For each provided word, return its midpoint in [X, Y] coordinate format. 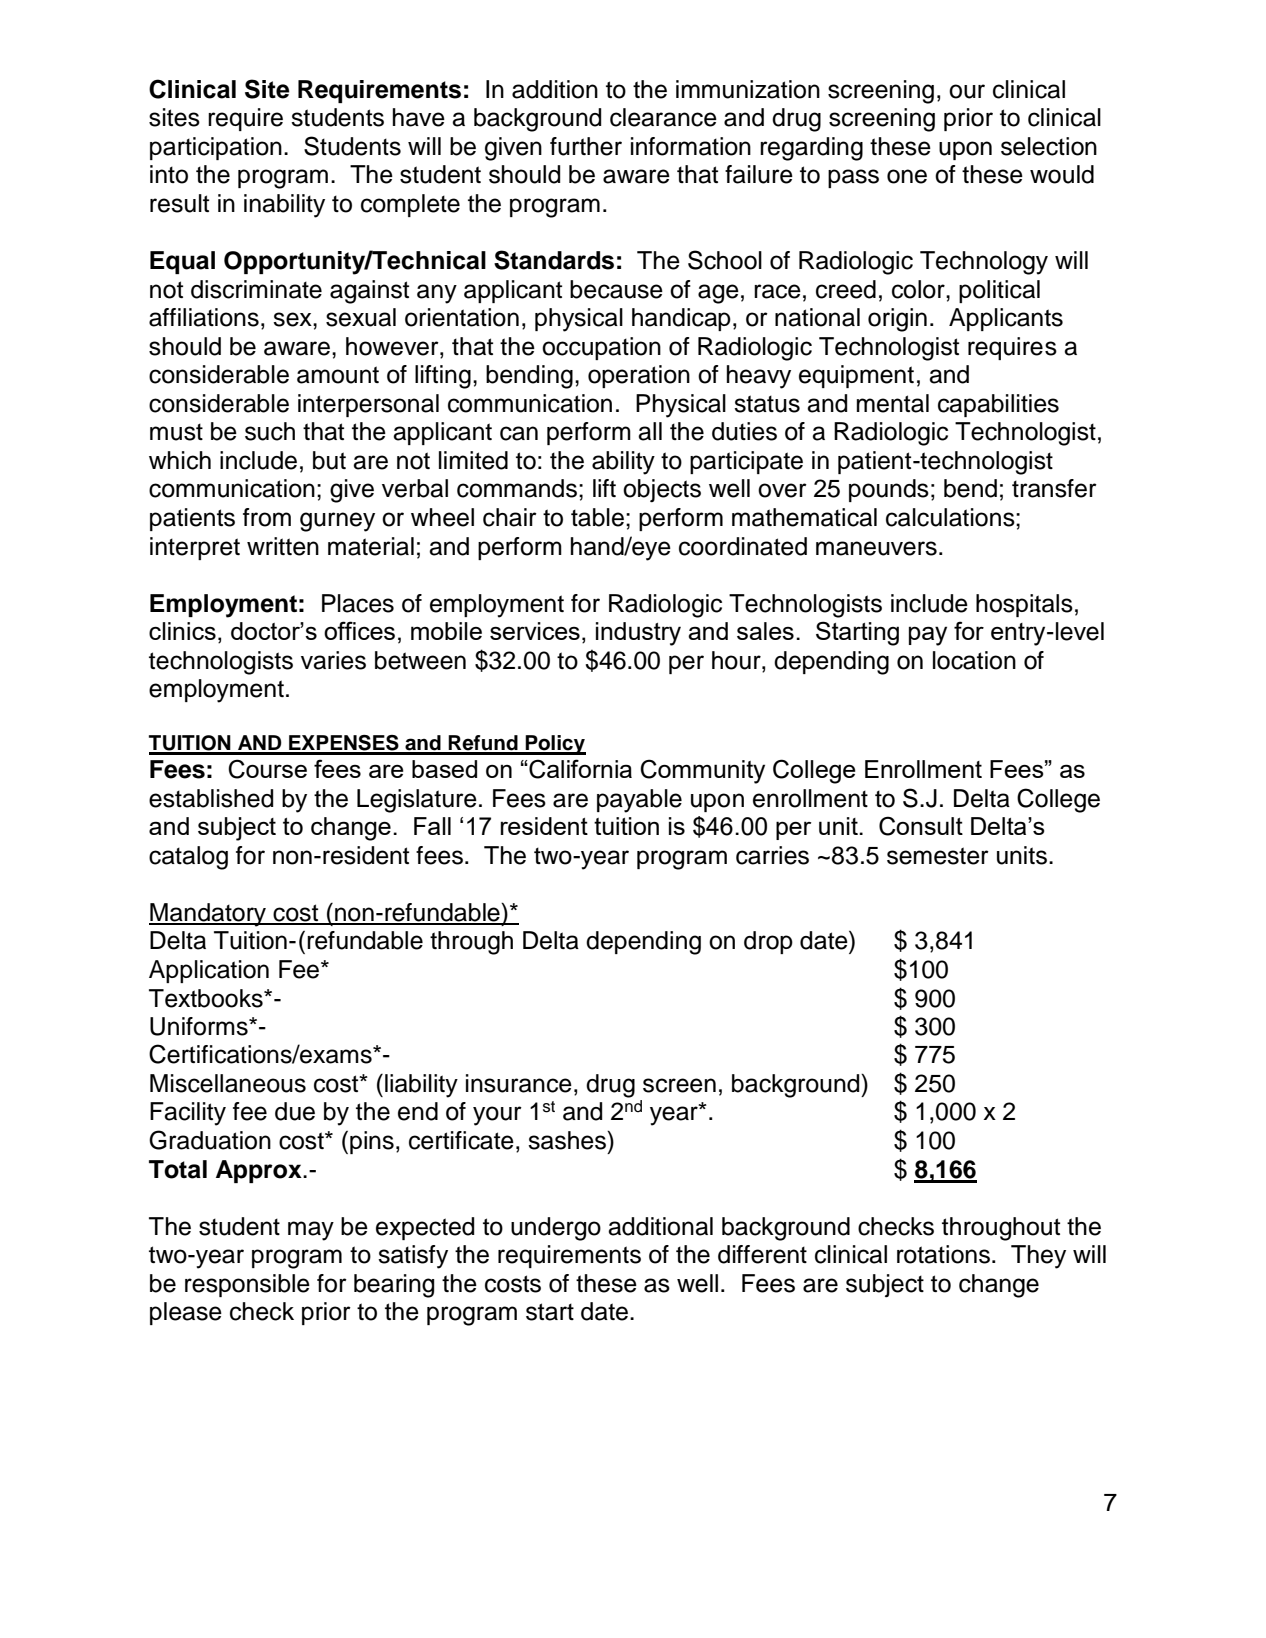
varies [333, 660]
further [586, 146]
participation [216, 148]
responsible [247, 1285]
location [974, 660]
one [907, 176]
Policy [554, 745]
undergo [556, 1229]
